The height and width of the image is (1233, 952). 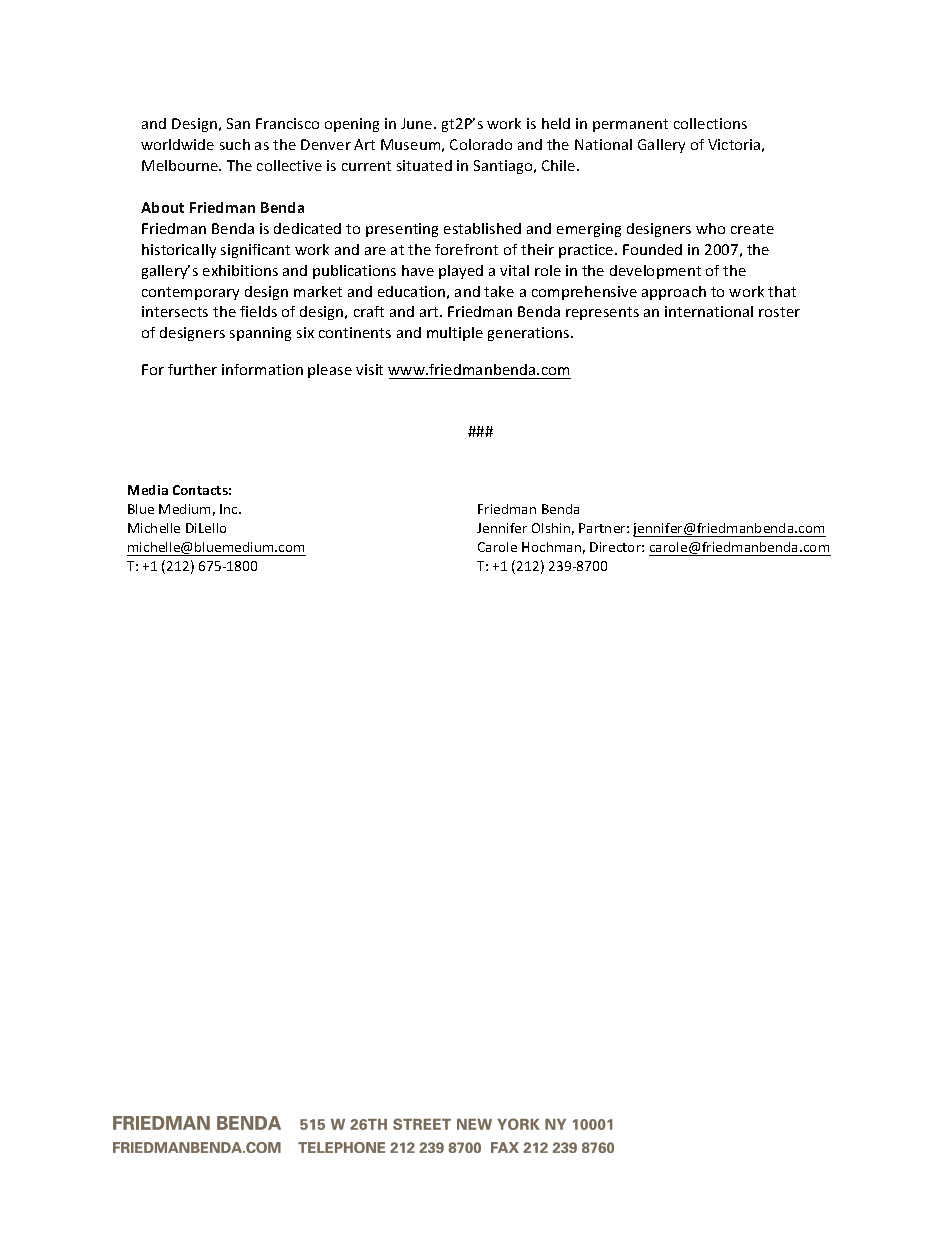 I want to click on visit, so click(x=369, y=369).
